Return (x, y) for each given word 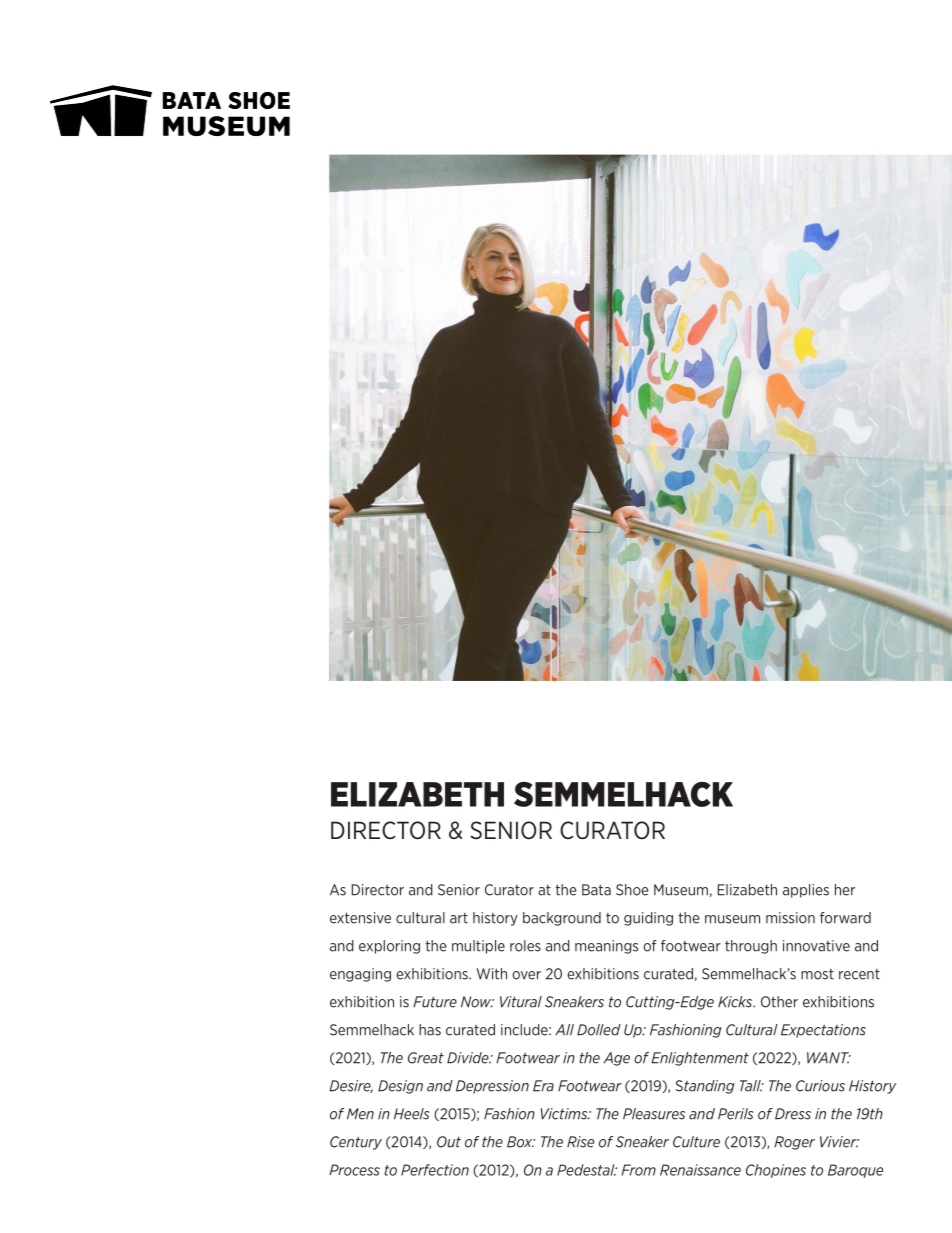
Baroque (855, 1171)
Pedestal (587, 1170)
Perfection (435, 1170)
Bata (596, 890)
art (459, 918)
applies (806, 891)
